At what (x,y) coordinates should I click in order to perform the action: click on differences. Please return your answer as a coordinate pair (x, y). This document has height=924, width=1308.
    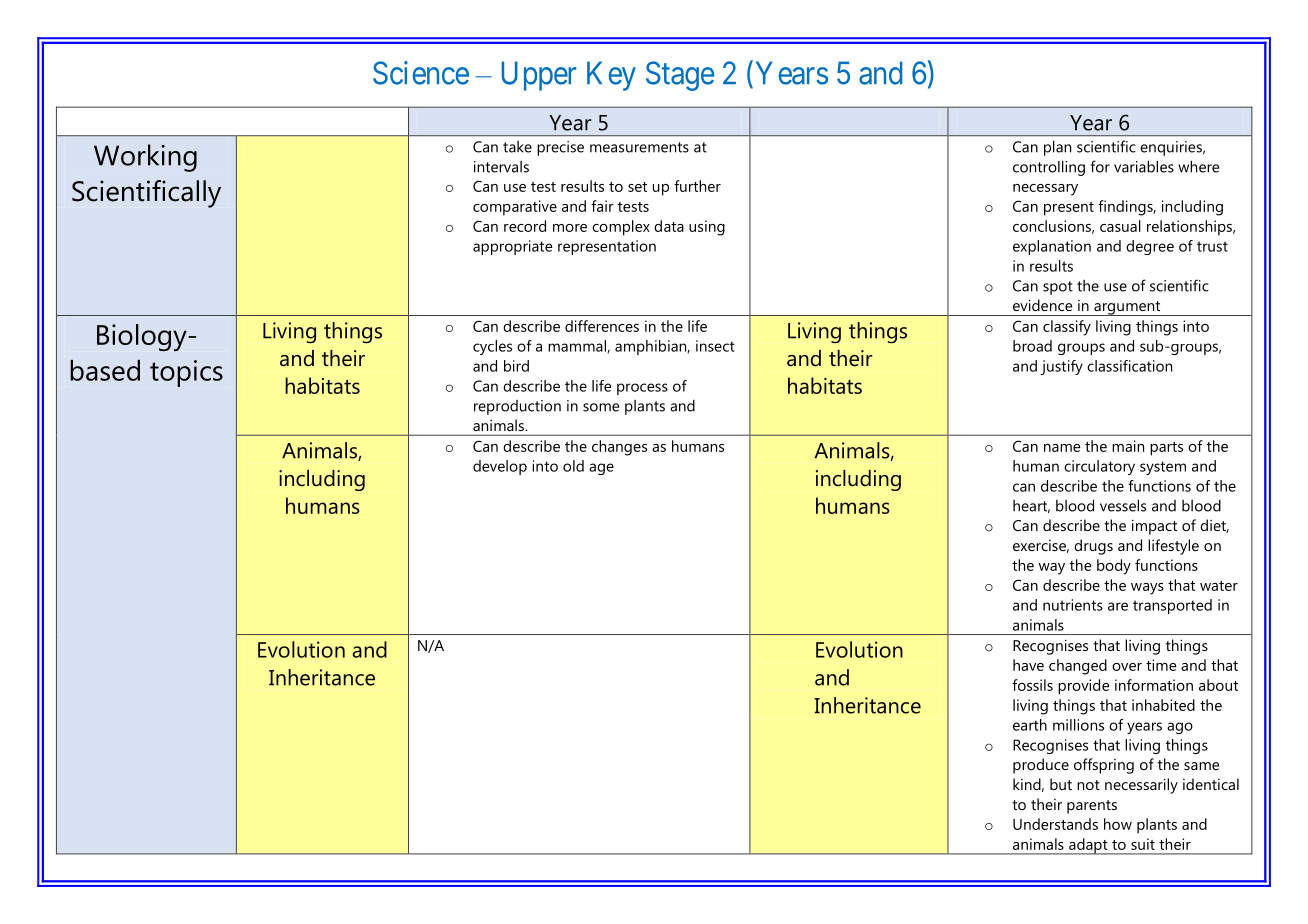
    Looking at the image, I should click on (602, 326).
